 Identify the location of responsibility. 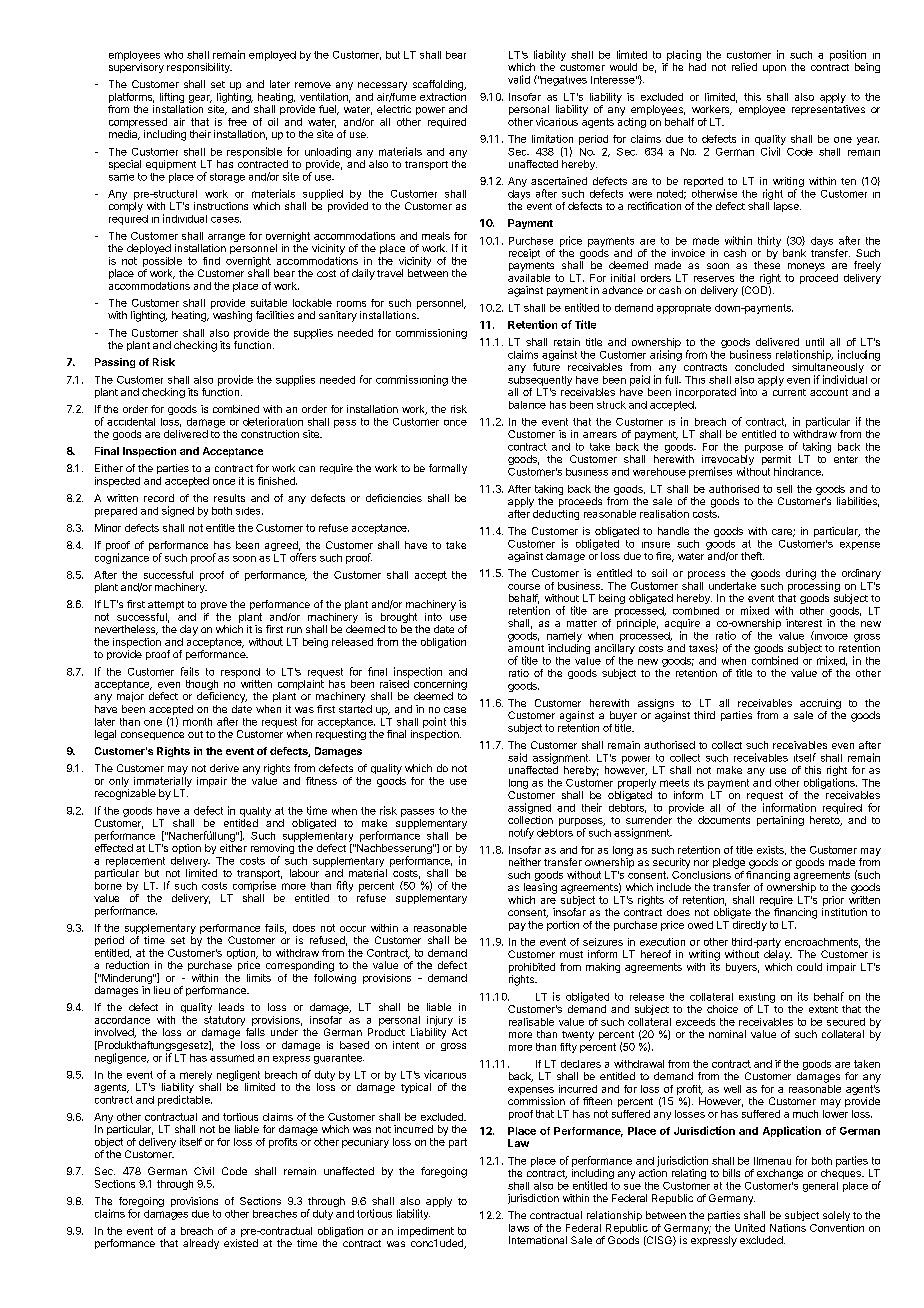
(199, 68).
